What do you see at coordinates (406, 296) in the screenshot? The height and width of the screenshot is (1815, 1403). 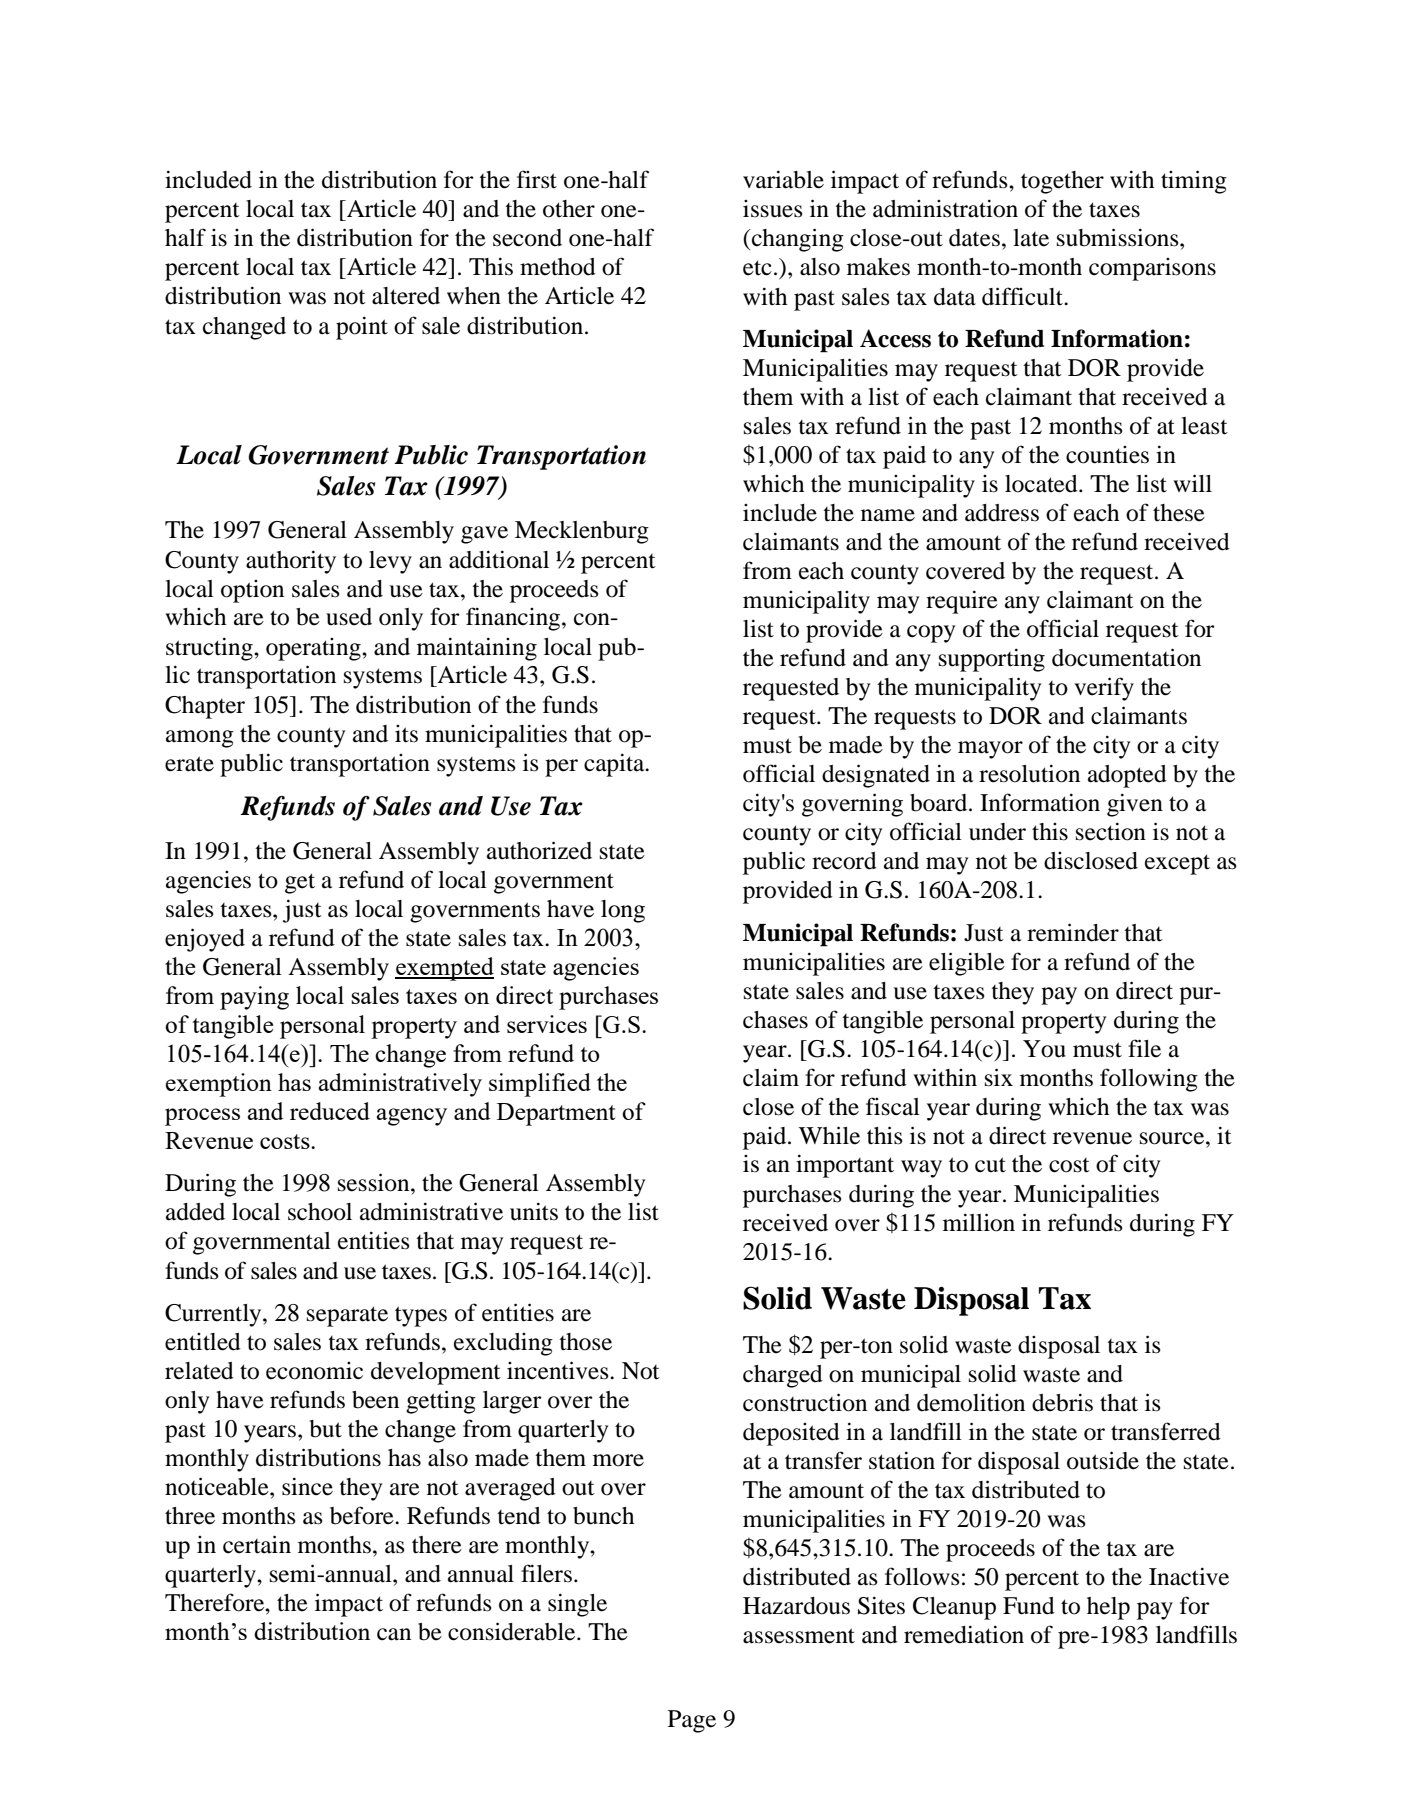 I see `altered` at bounding box center [406, 296].
